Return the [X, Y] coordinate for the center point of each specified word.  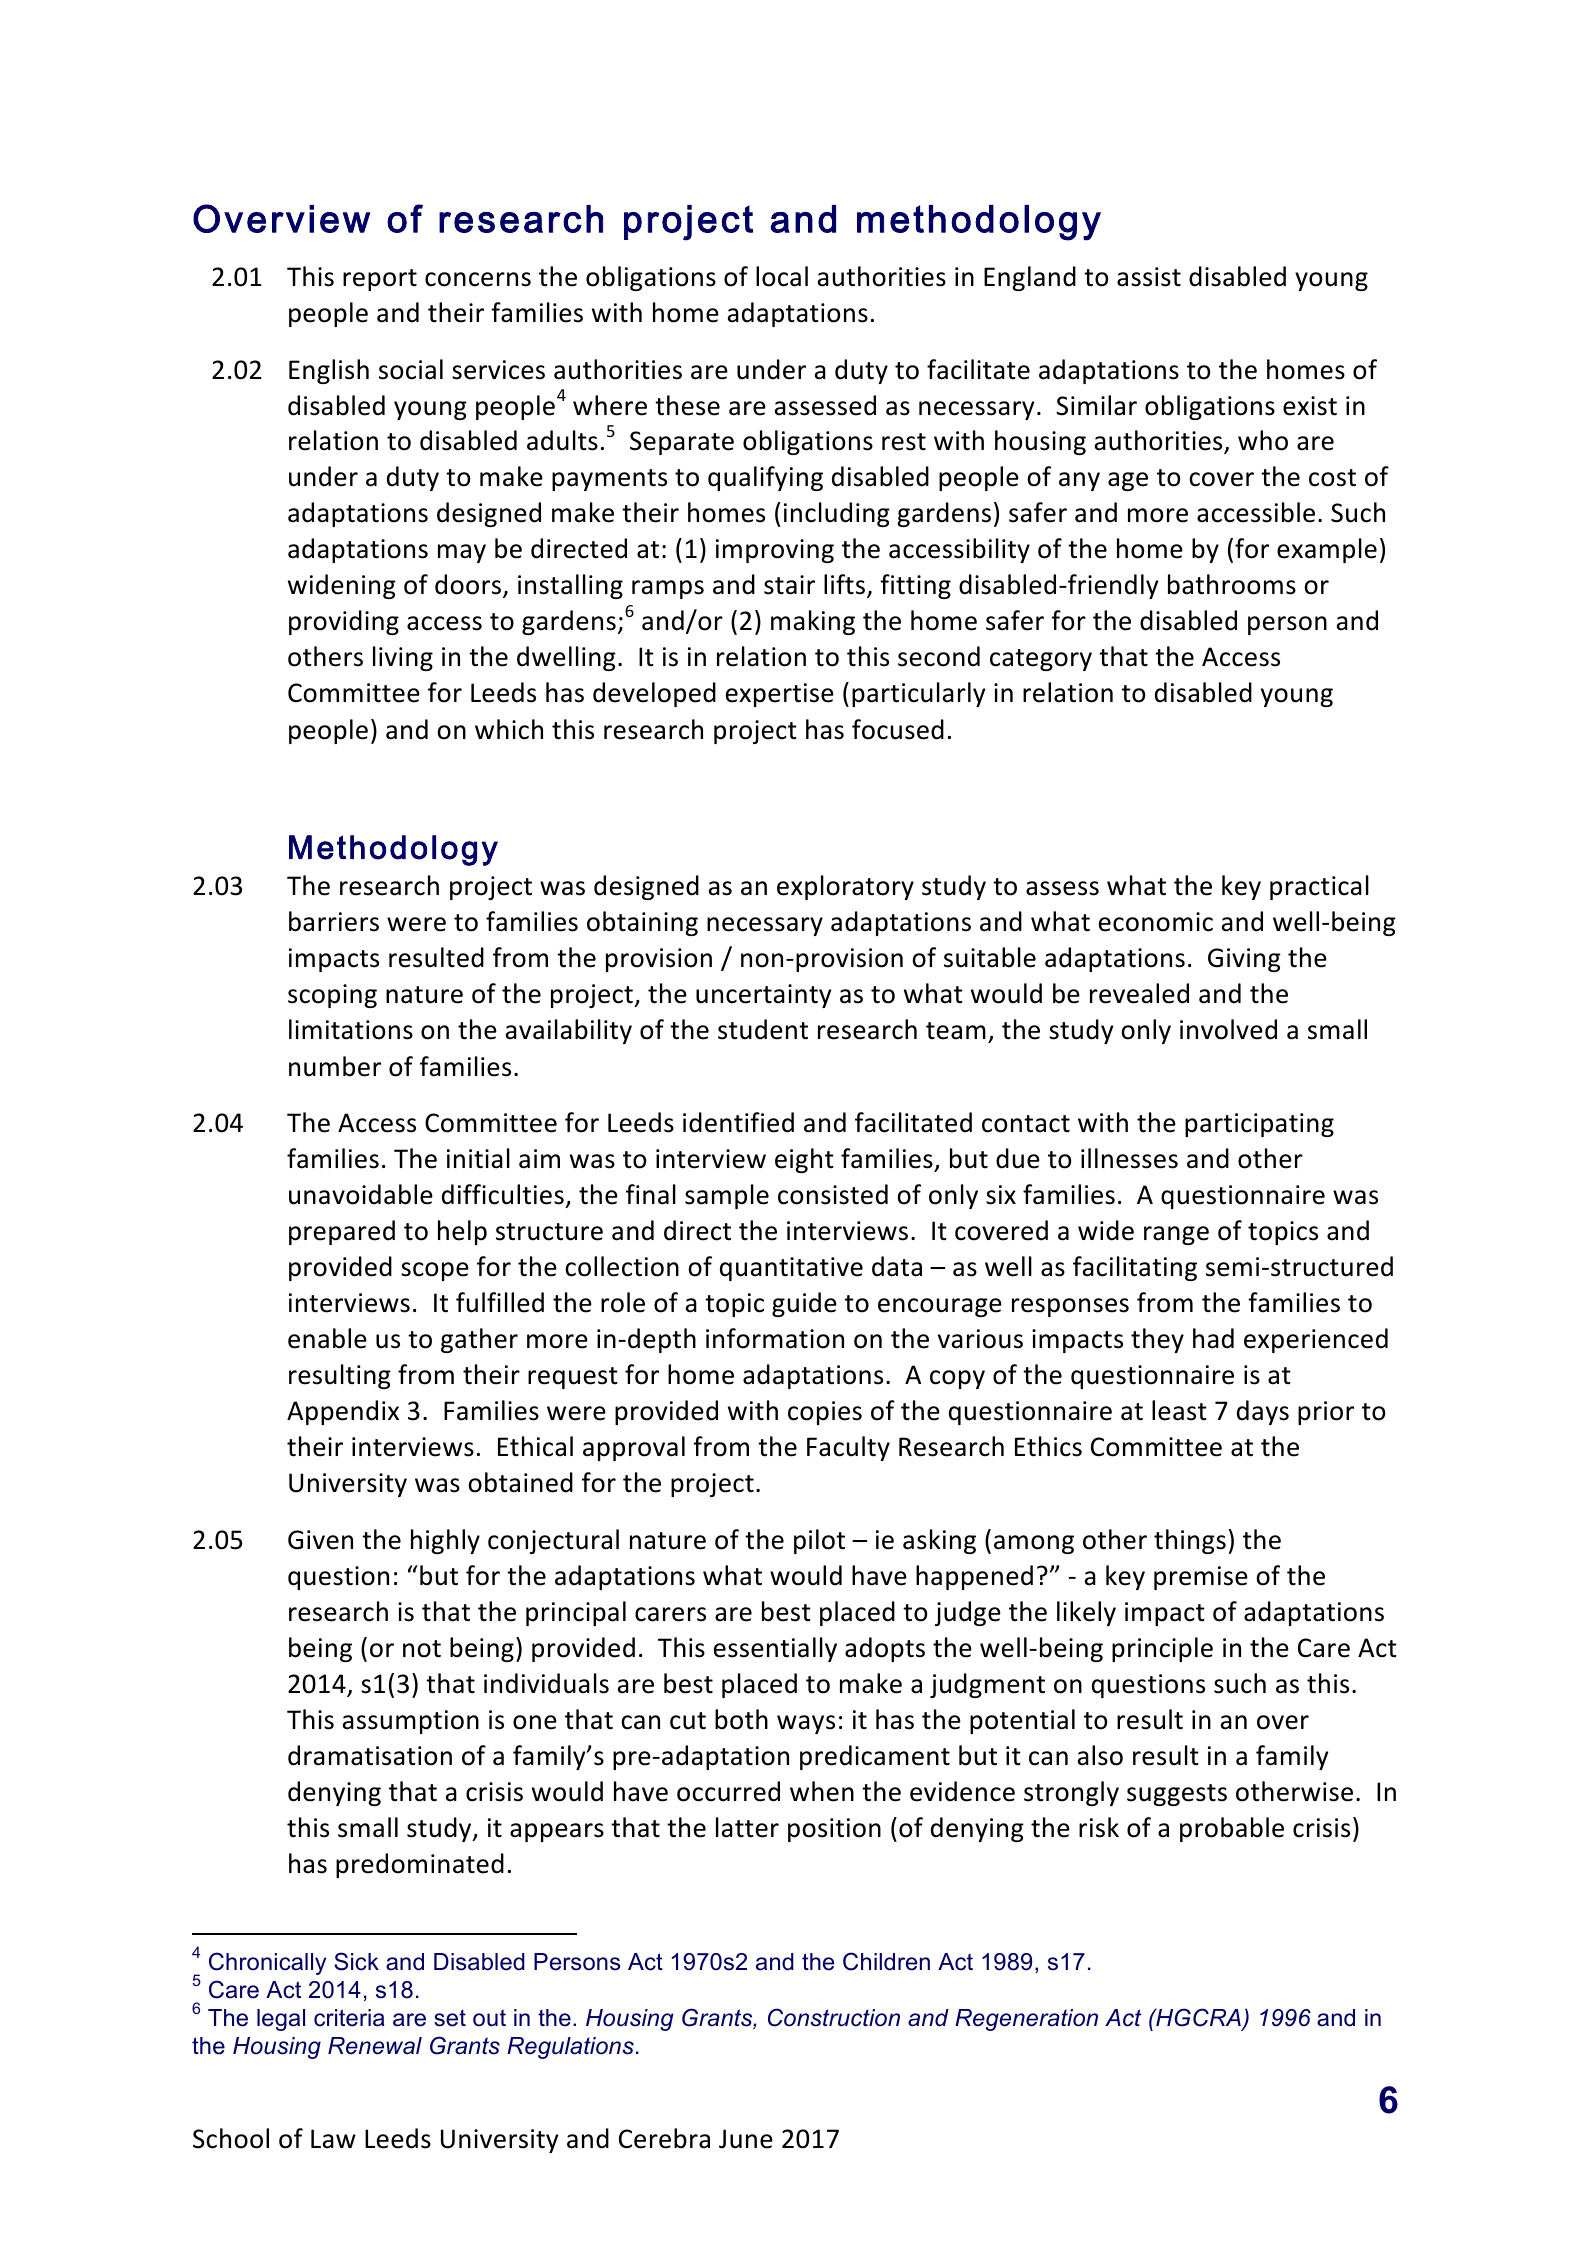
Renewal [375, 2046]
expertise [780, 695]
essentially [775, 1649]
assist [1149, 277]
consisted [833, 1194]
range [1176, 1235]
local [782, 276]
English [329, 371]
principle [1162, 1649]
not [422, 1649]
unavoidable [361, 1194]
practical [1319, 887]
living [403, 658]
